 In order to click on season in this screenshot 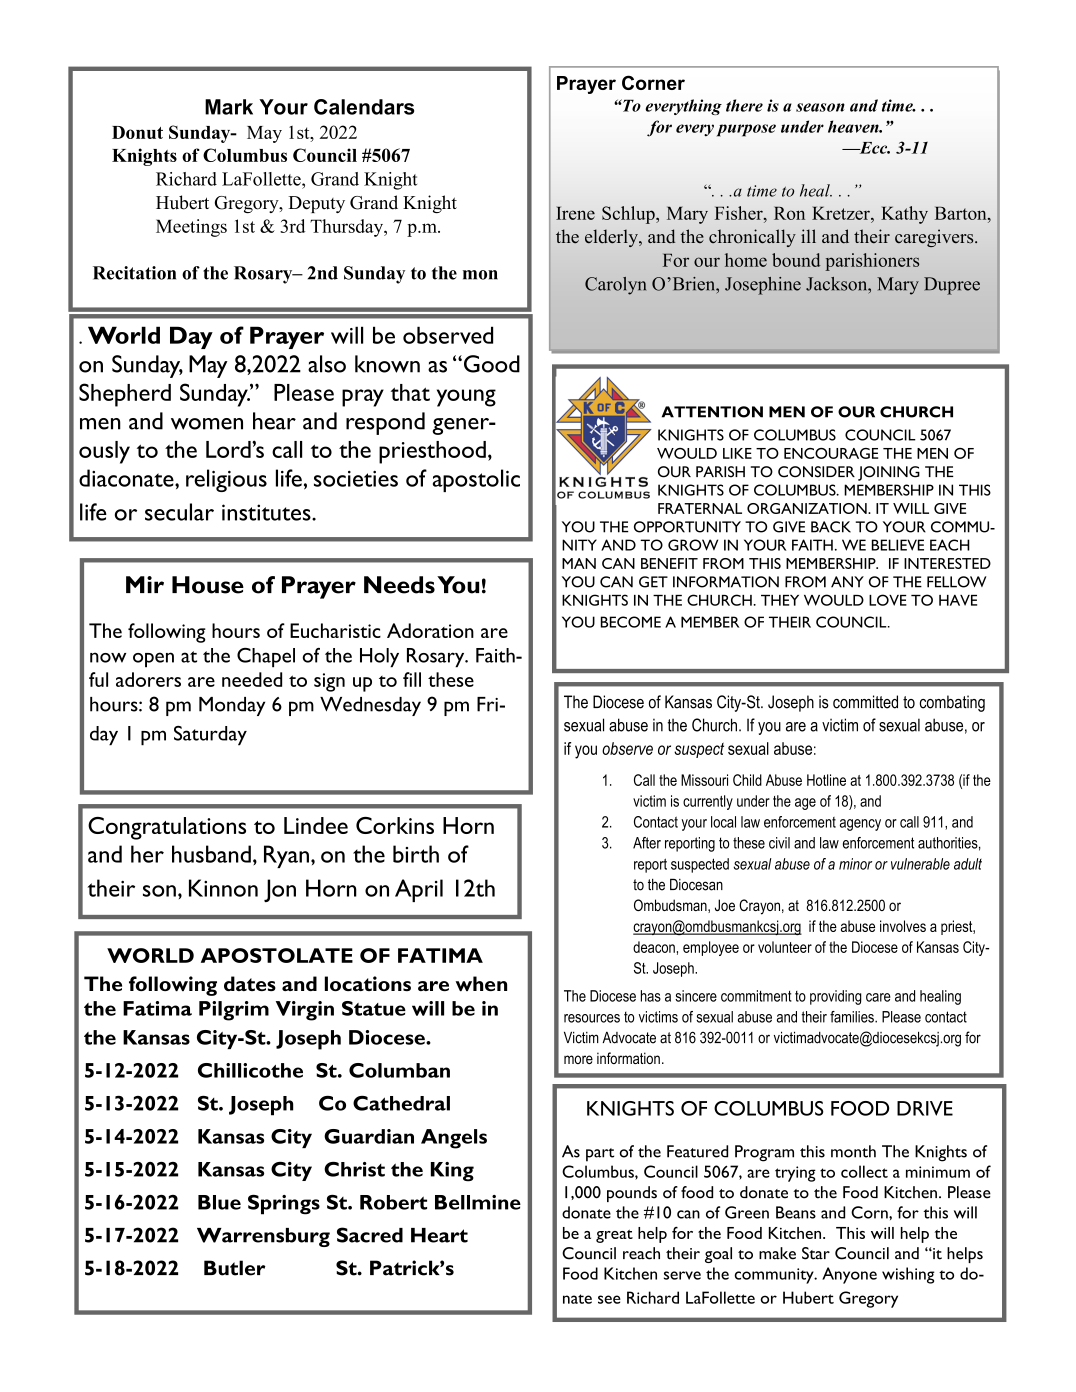, I will do `click(820, 107)`.
